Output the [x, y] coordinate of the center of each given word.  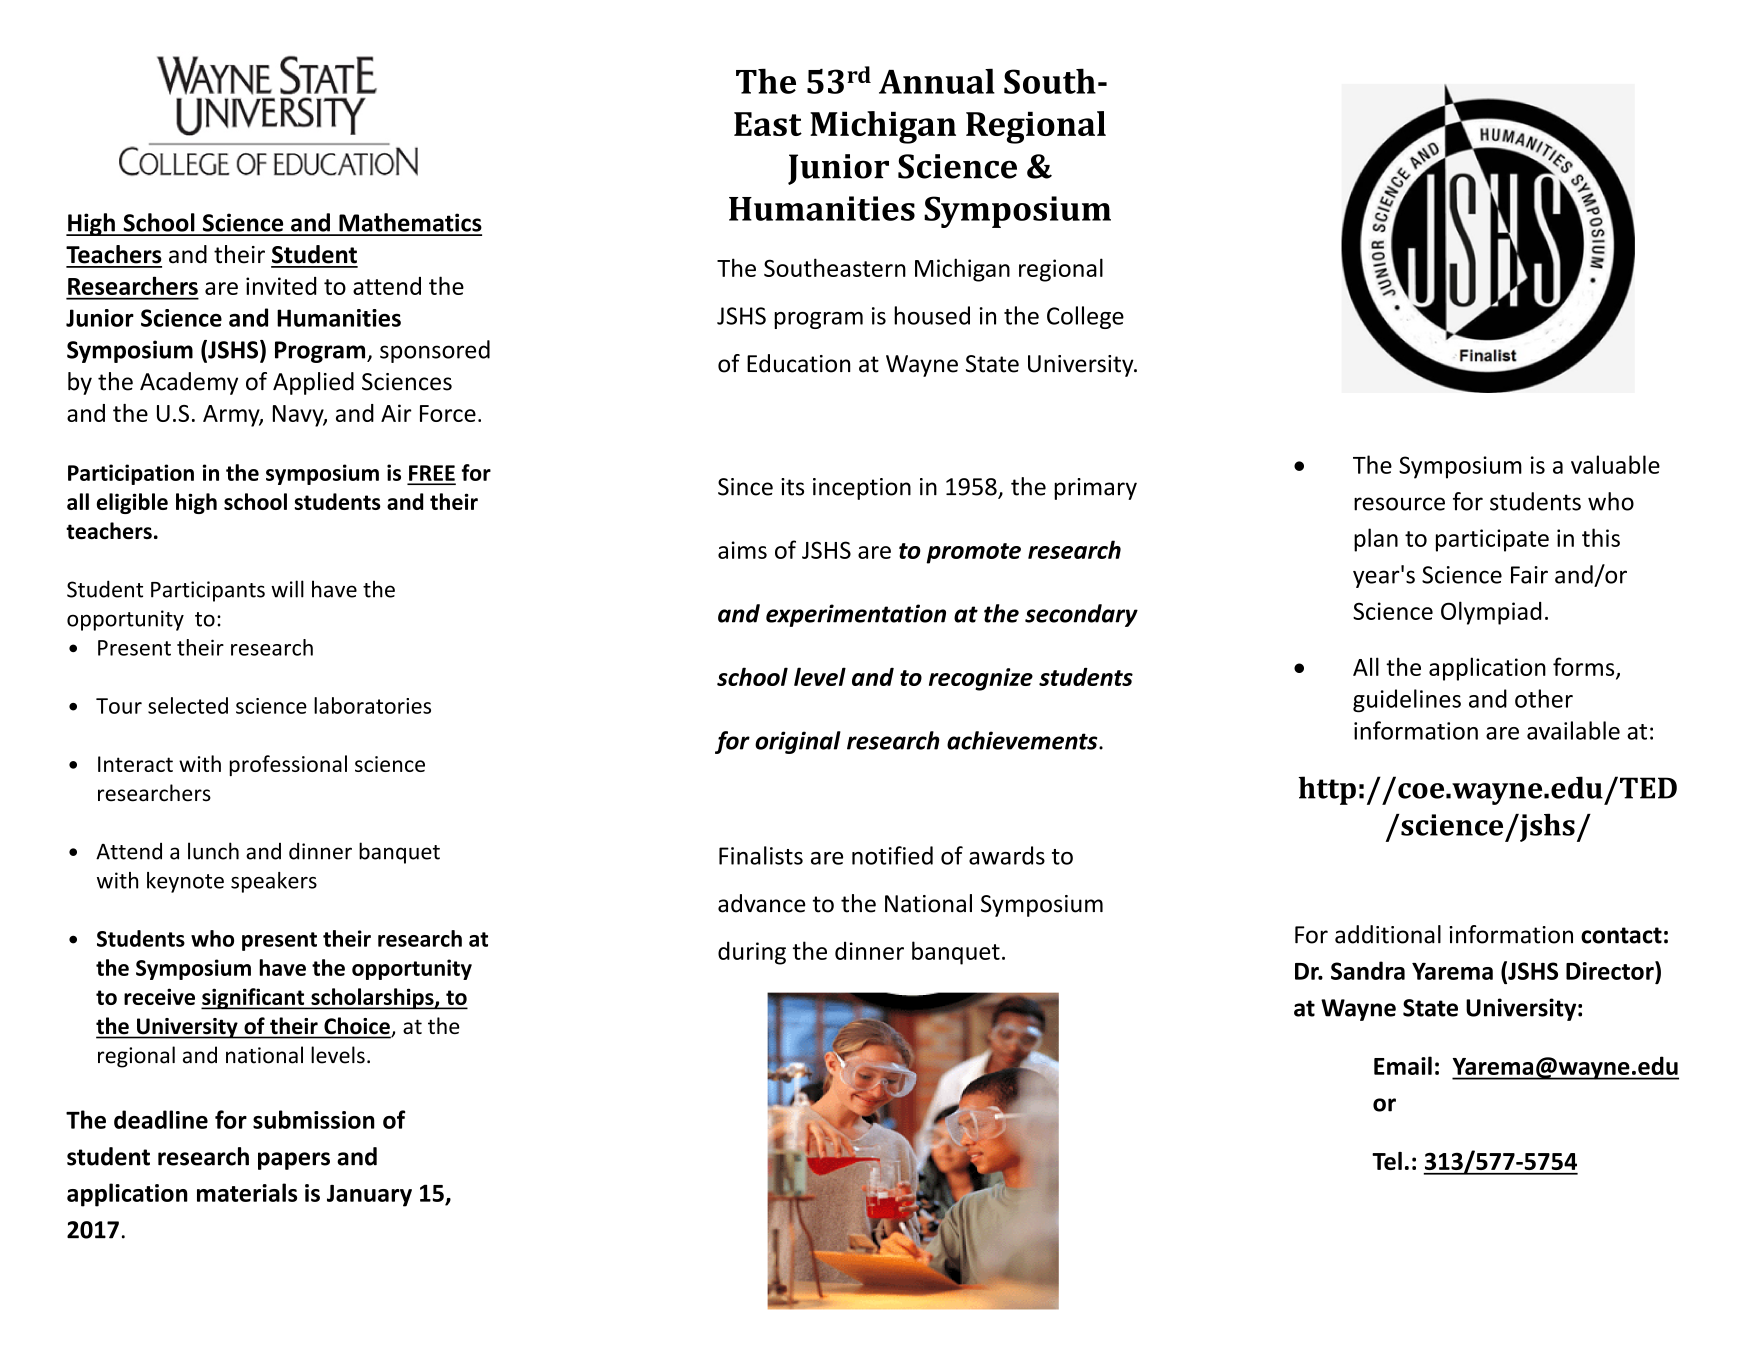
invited [281, 286]
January [369, 1196]
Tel [1387, 1161]
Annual [937, 81]
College [1085, 317]
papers [294, 1161]
